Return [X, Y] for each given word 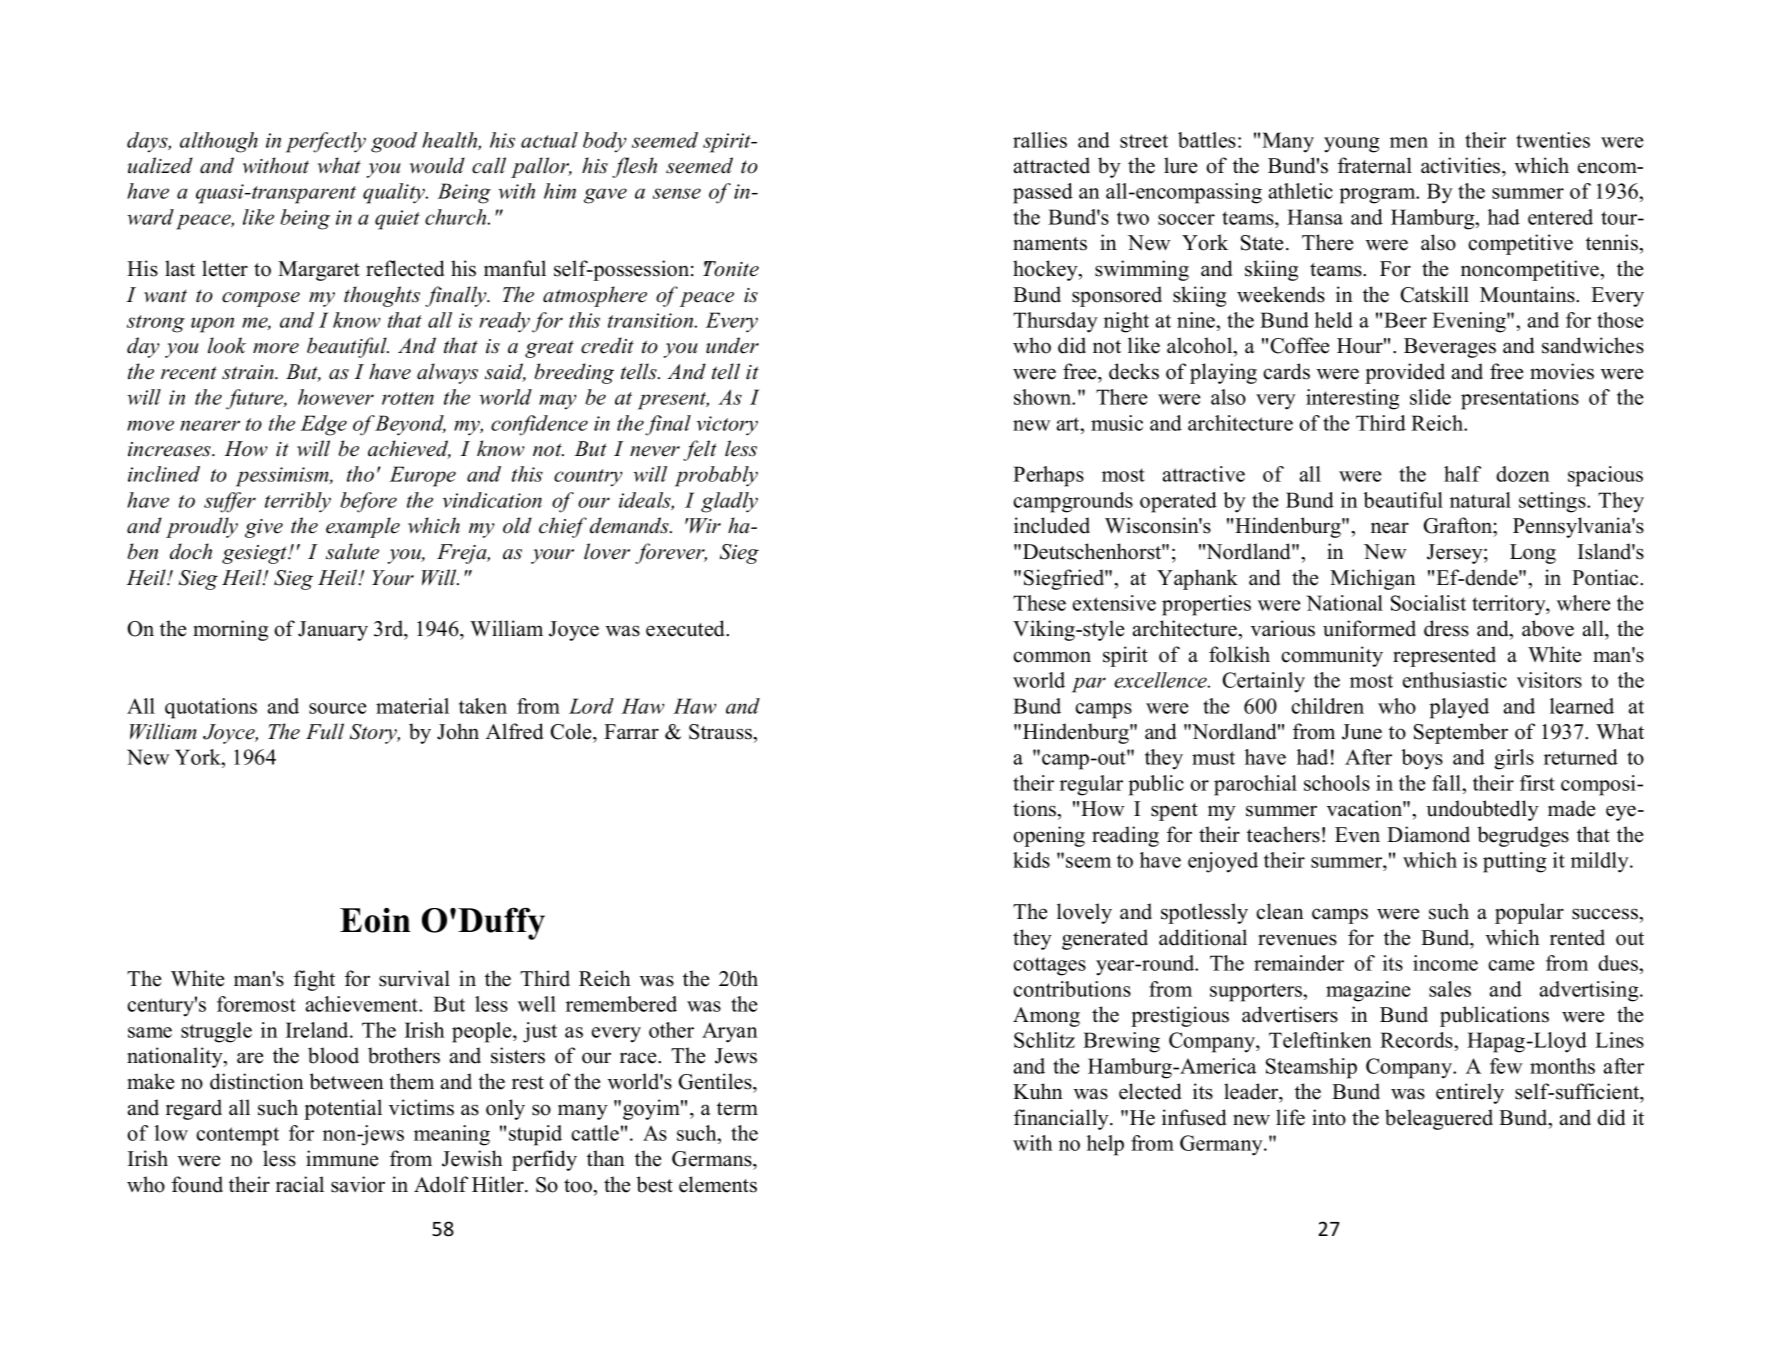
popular [1529, 913]
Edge [324, 425]
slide [1430, 397]
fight [314, 980]
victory [727, 426]
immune [342, 1158]
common [1052, 657]
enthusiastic [1455, 680]
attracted [1052, 165]
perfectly [326, 142]
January [333, 631]
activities [1462, 165]
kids [1031, 860]
